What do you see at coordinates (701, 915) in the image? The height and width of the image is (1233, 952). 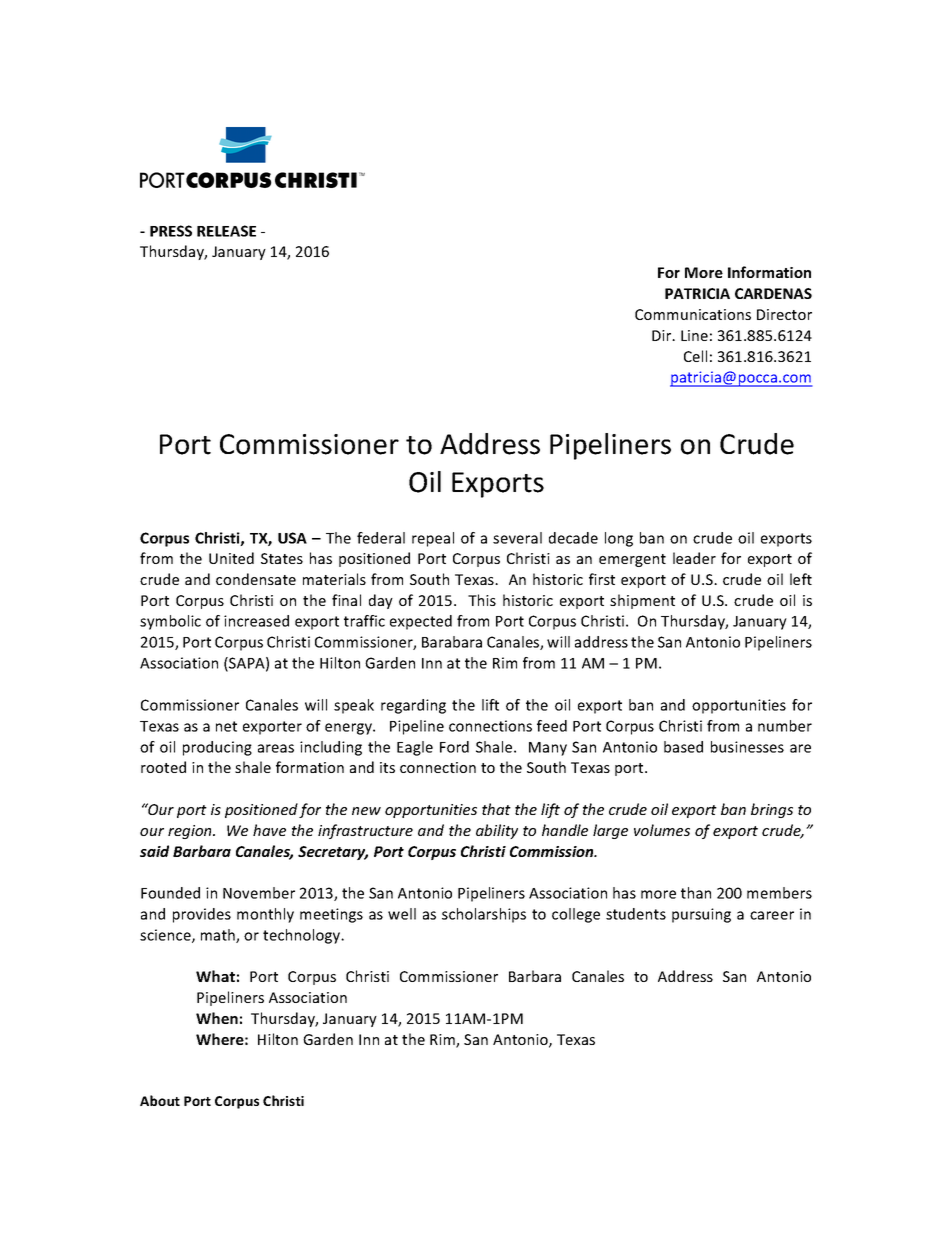 I see `pursuing` at bounding box center [701, 915].
